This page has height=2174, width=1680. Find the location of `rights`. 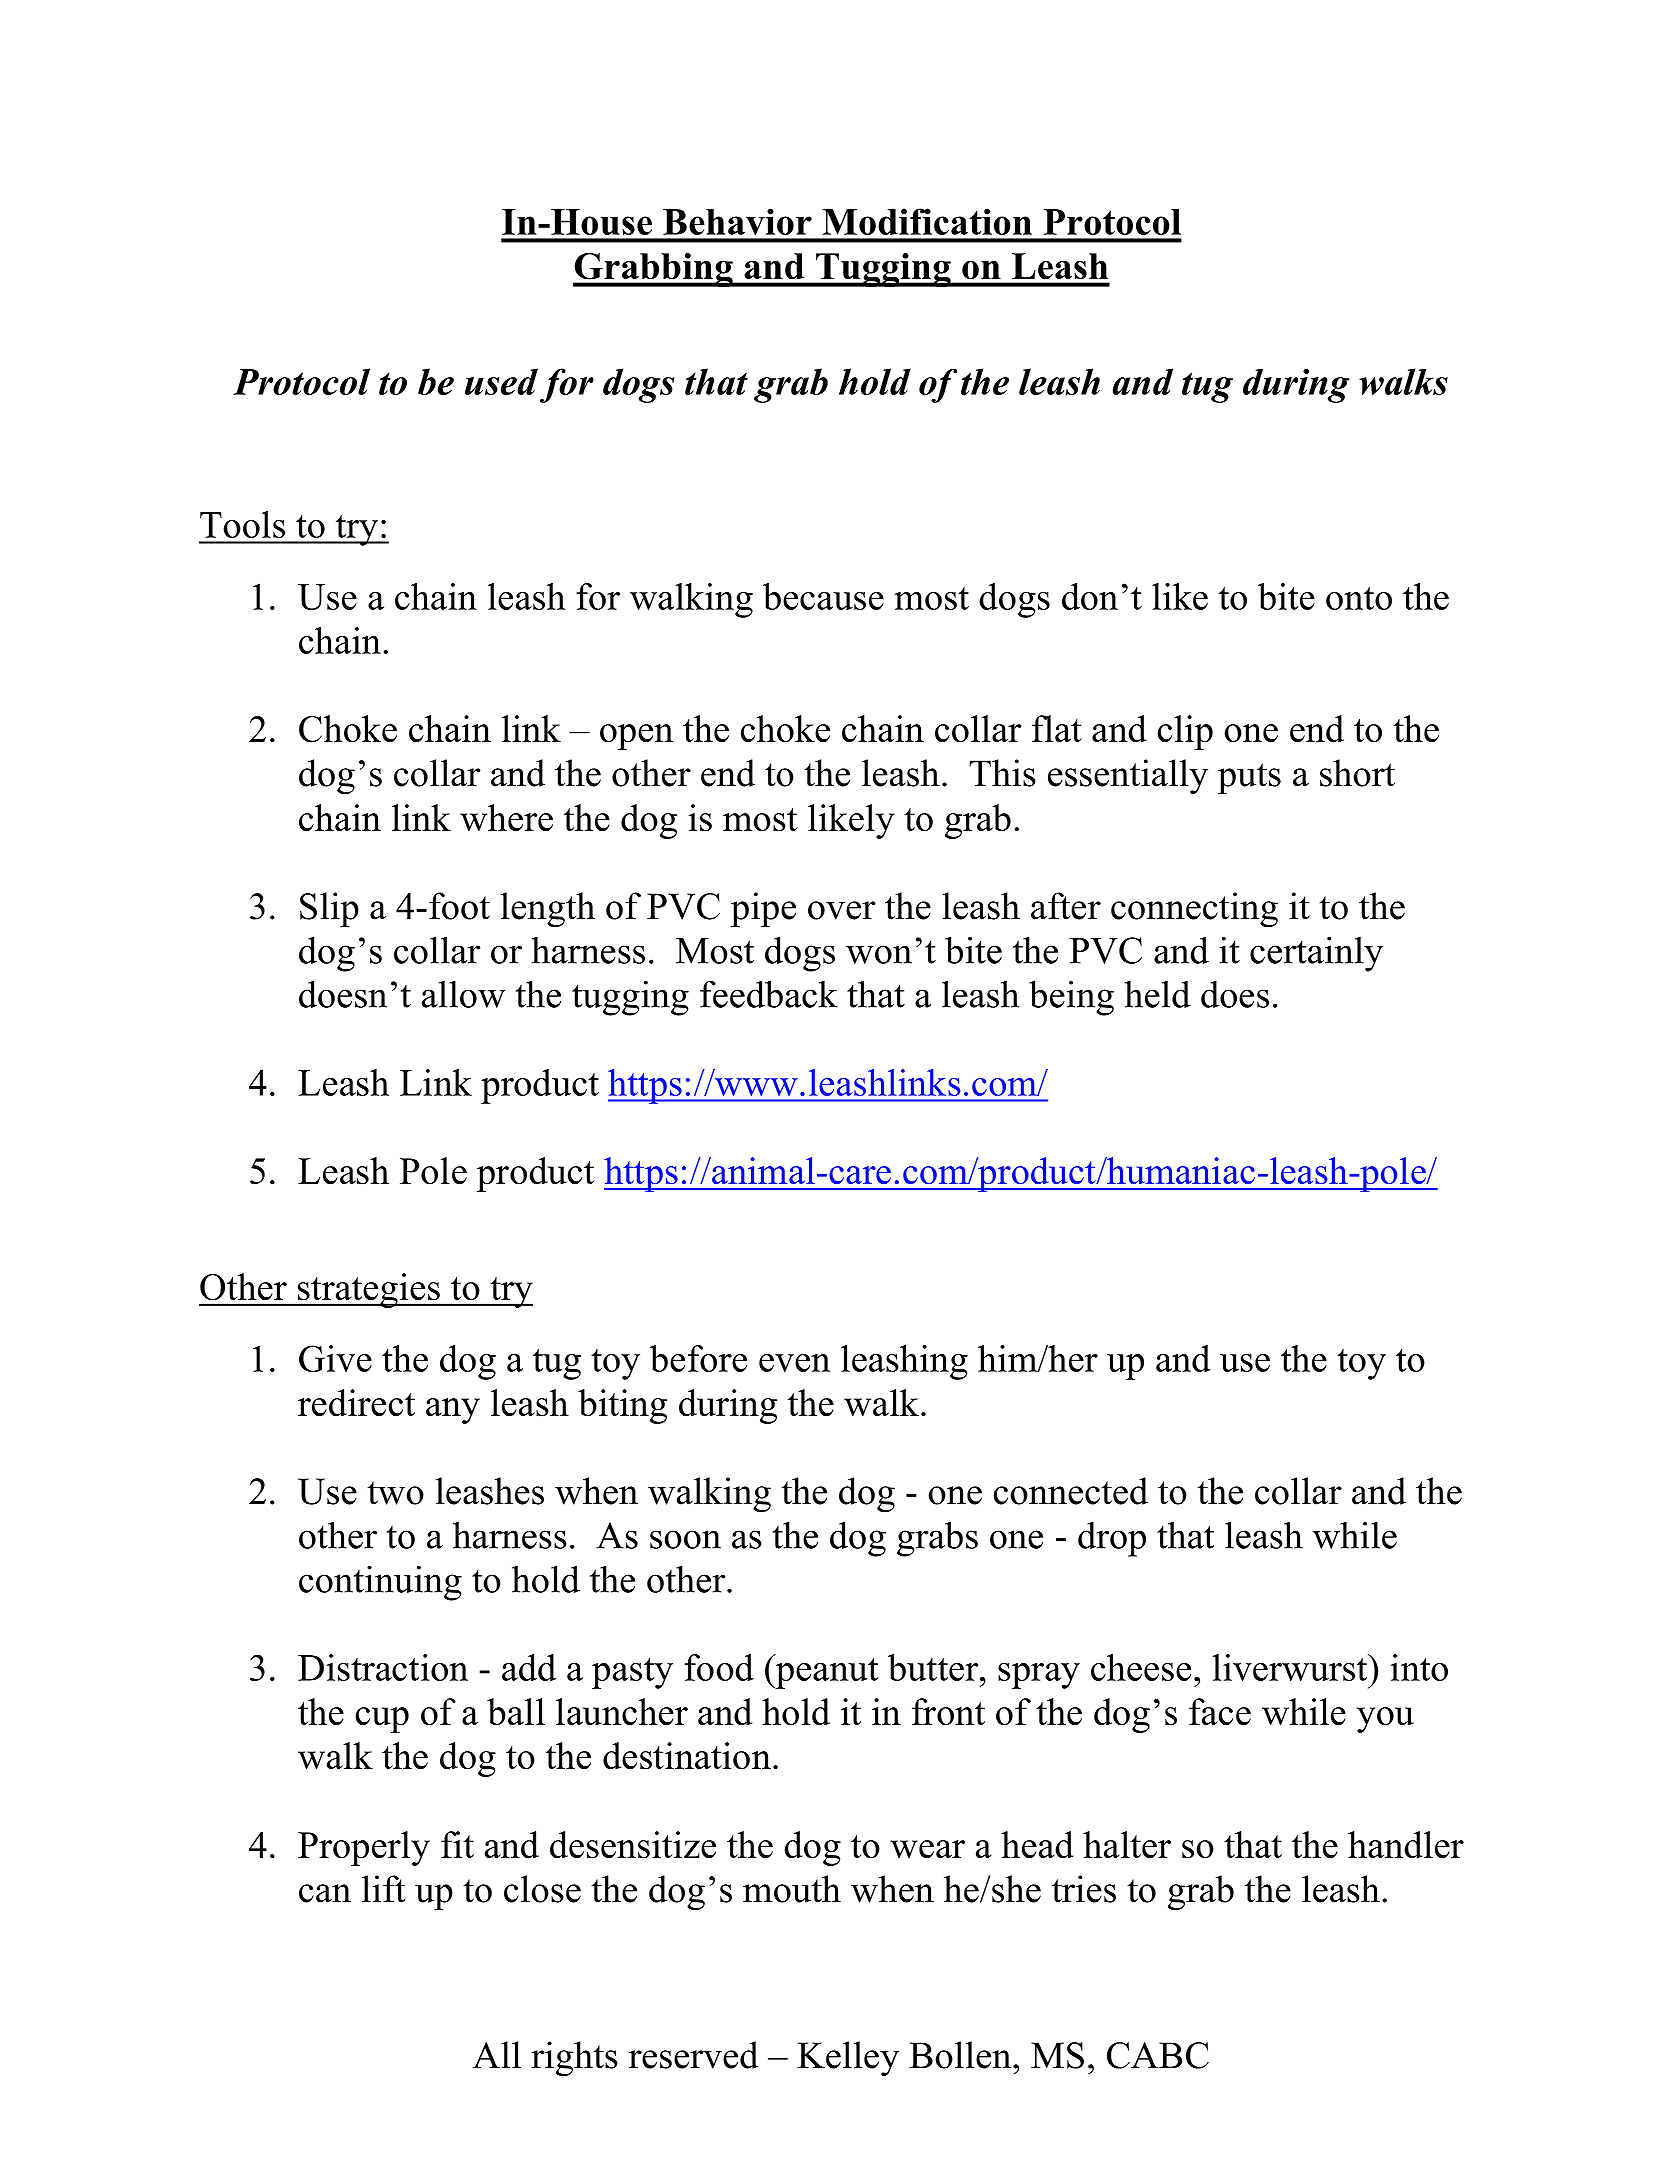

rights is located at coordinates (574, 2059).
